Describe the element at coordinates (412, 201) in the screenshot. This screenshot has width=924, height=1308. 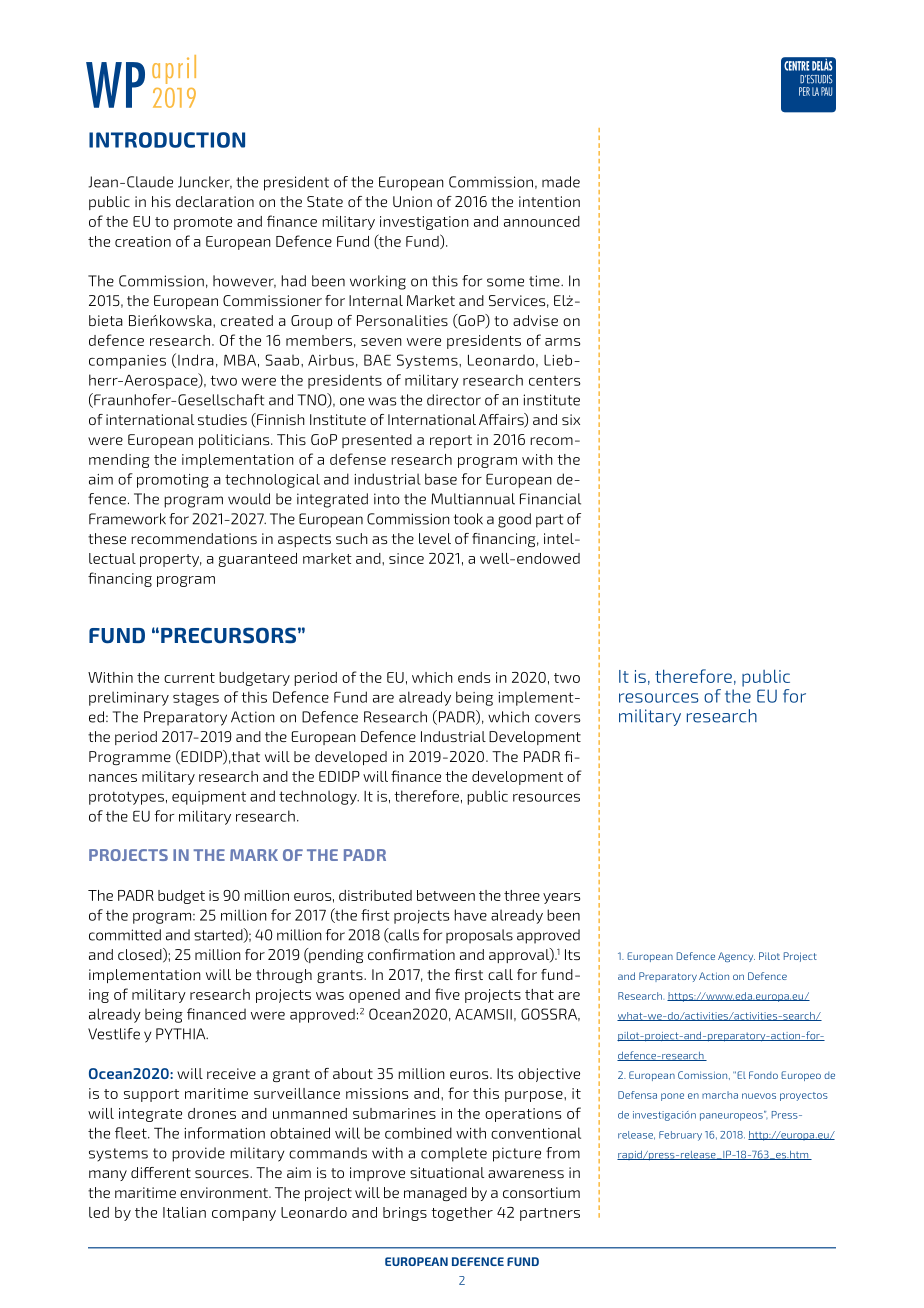
I see `Union` at that location.
